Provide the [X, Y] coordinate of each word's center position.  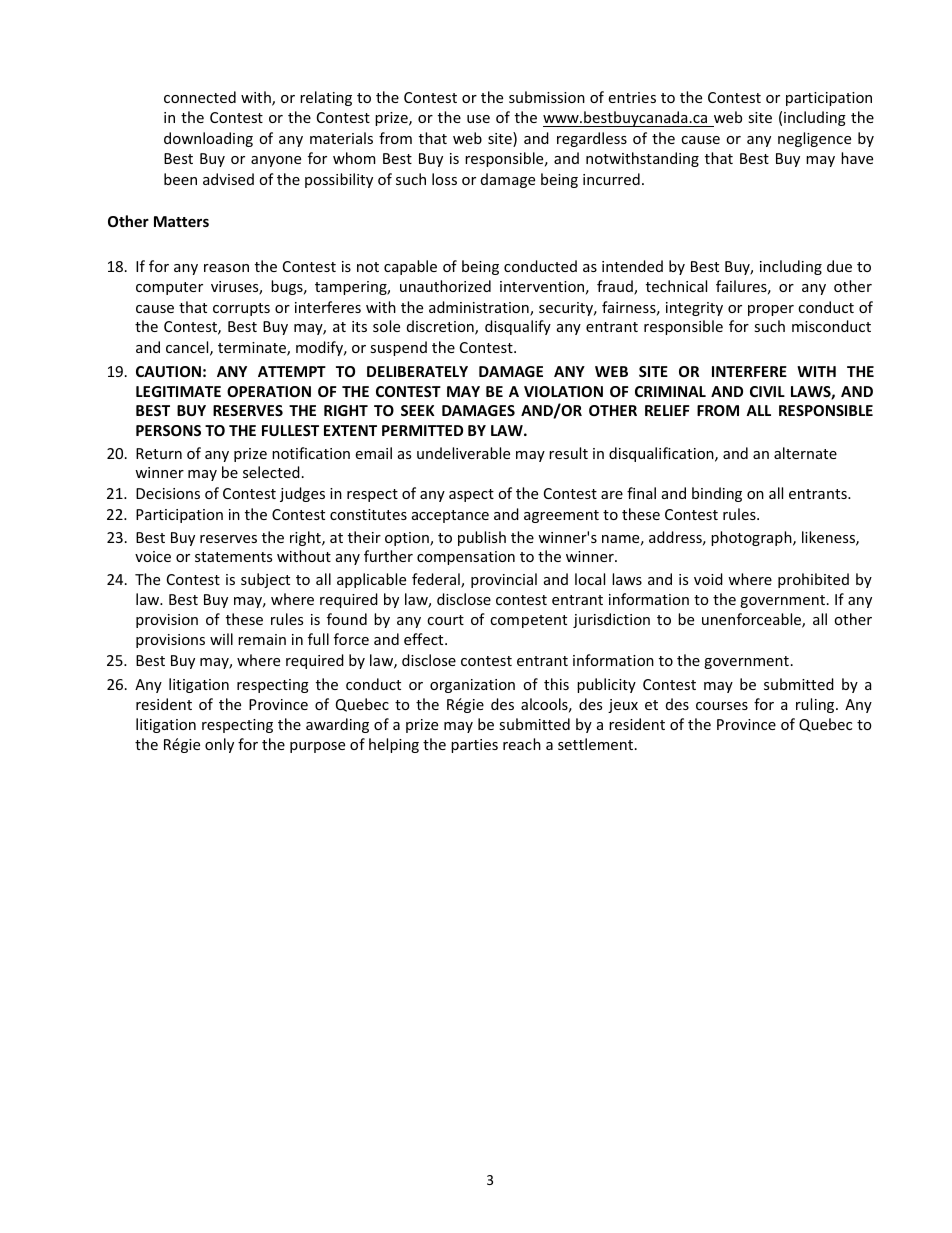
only [219, 745]
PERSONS [168, 430]
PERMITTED [422, 430]
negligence [814, 139]
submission [547, 97]
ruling [816, 705]
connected [200, 97]
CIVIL [767, 391]
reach [522, 744]
